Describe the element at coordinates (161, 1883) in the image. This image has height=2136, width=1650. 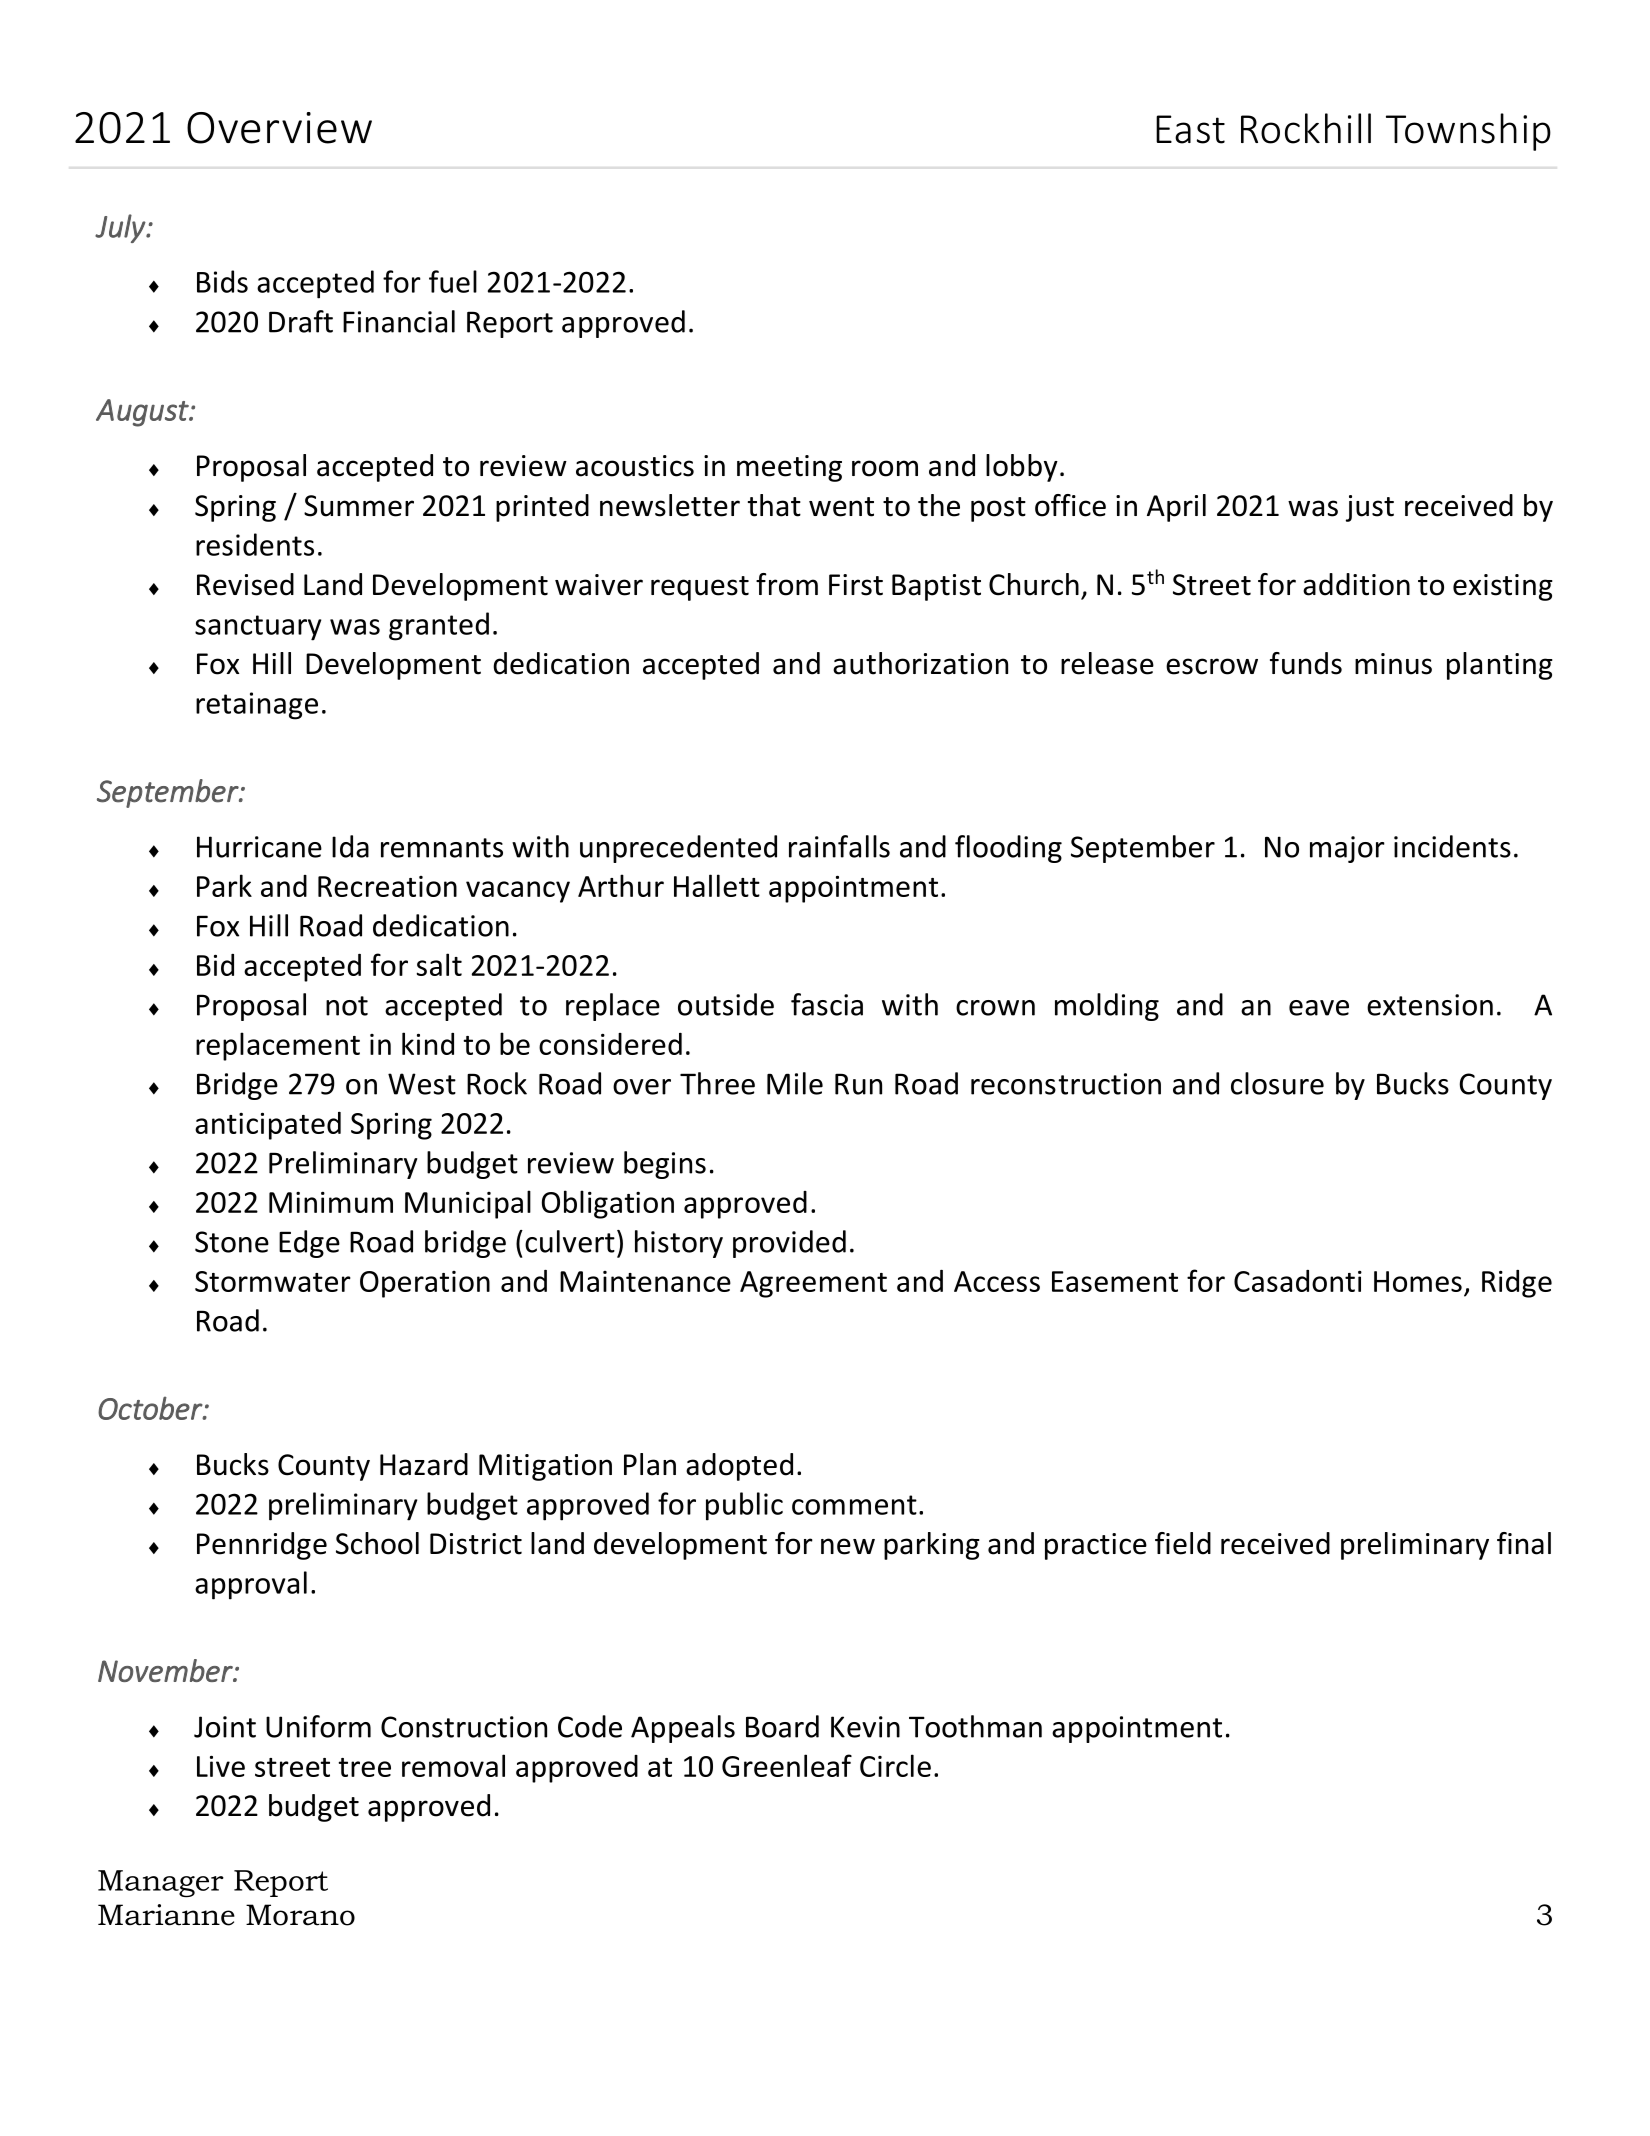
I see `Manager` at that location.
